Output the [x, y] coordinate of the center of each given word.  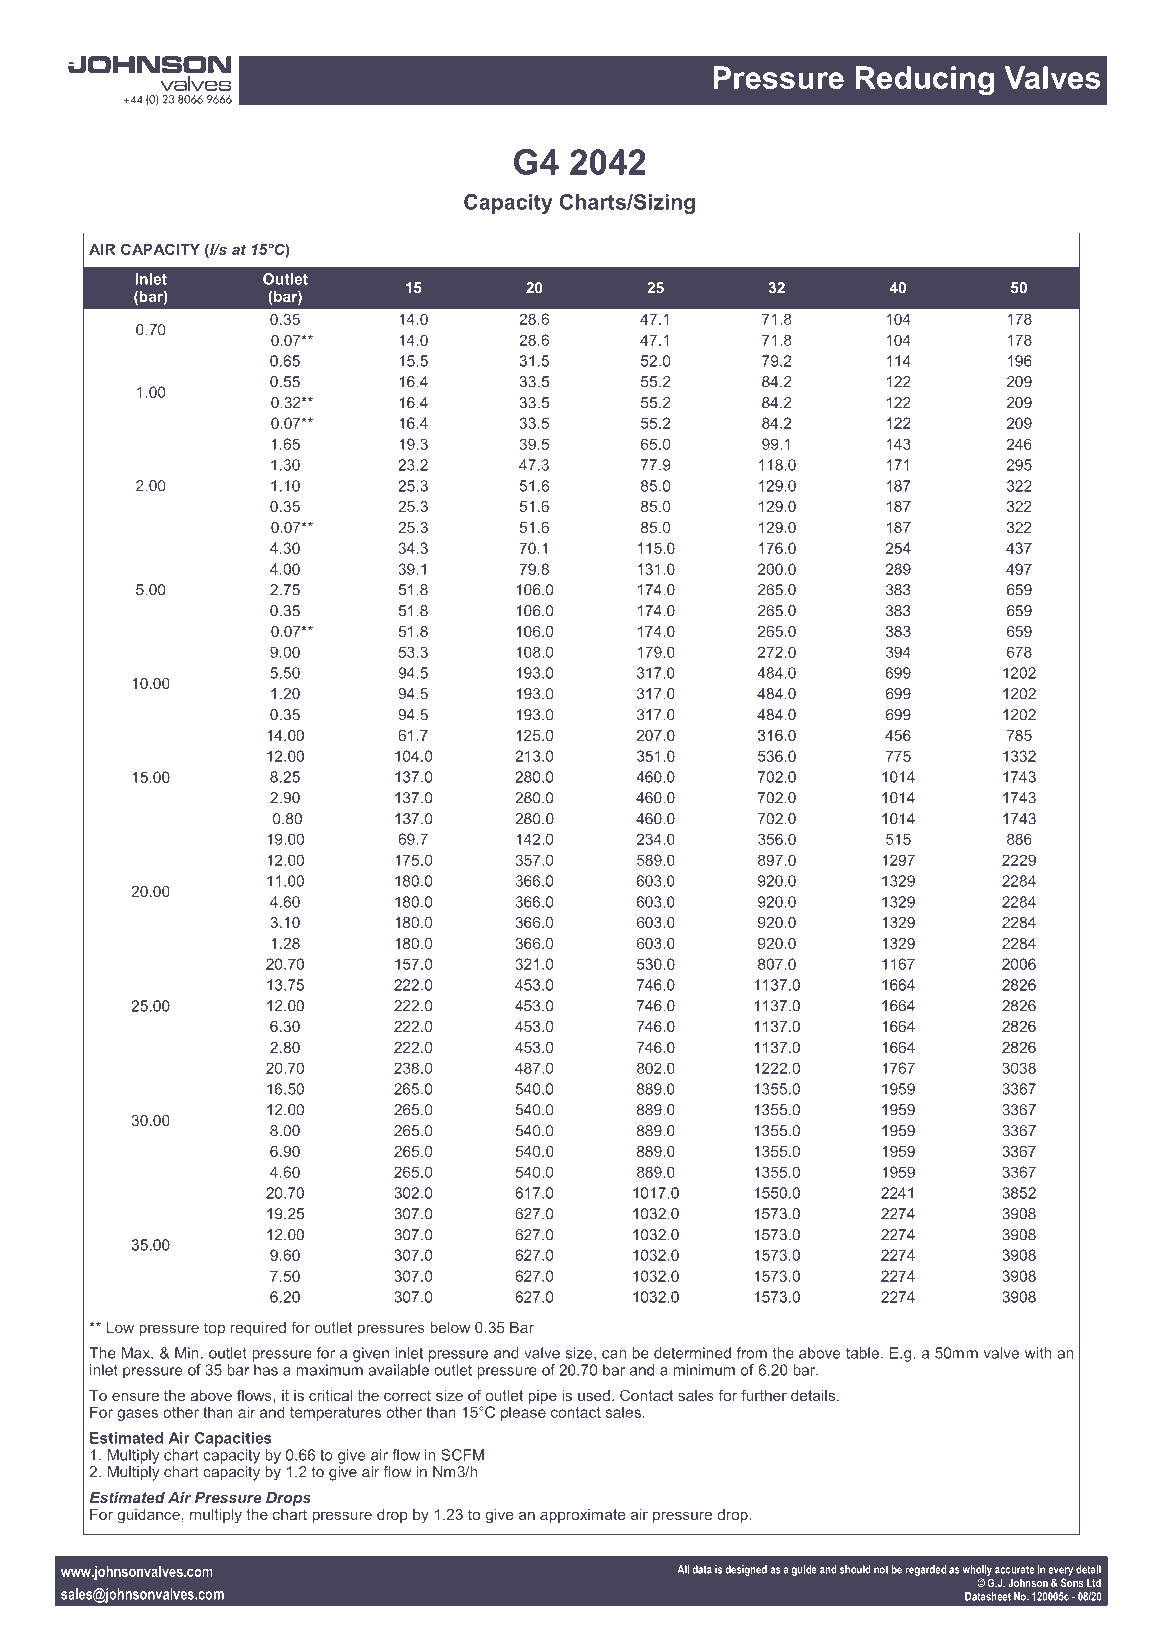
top [214, 1329]
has [266, 1370]
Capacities [233, 1439]
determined [692, 1353]
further [764, 1395]
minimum [704, 1370]
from [752, 1353]
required [258, 1329]
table [864, 1353]
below [450, 1327]
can [614, 1354]
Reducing [925, 81]
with [1038, 1353]
